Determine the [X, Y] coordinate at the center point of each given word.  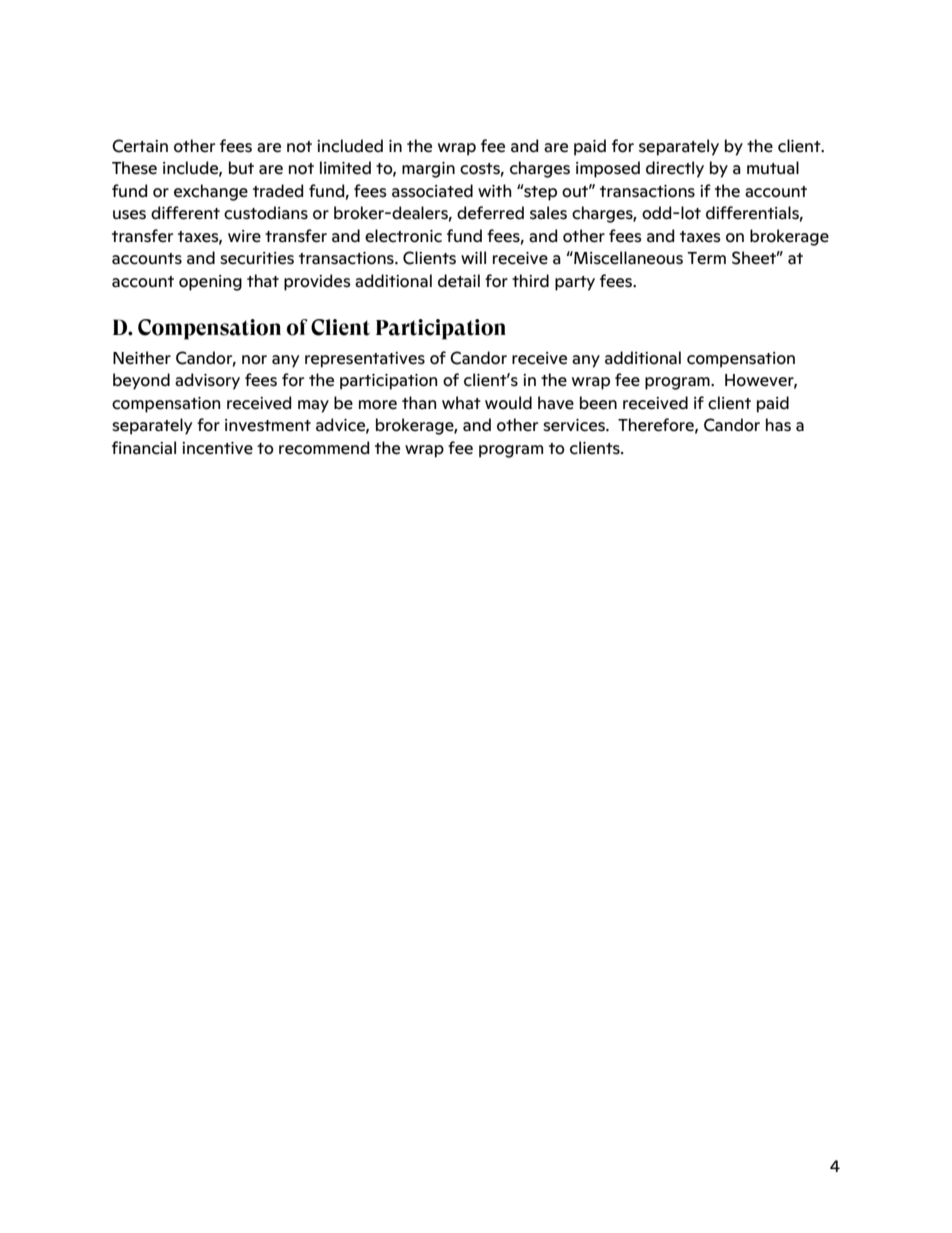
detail [459, 281]
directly [675, 169]
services [575, 425]
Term [706, 258]
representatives [365, 360]
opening [210, 283]
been [598, 403]
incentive [217, 448]
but [241, 168]
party [575, 283]
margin [428, 170]
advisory [207, 381]
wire [244, 236]
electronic [403, 236]
